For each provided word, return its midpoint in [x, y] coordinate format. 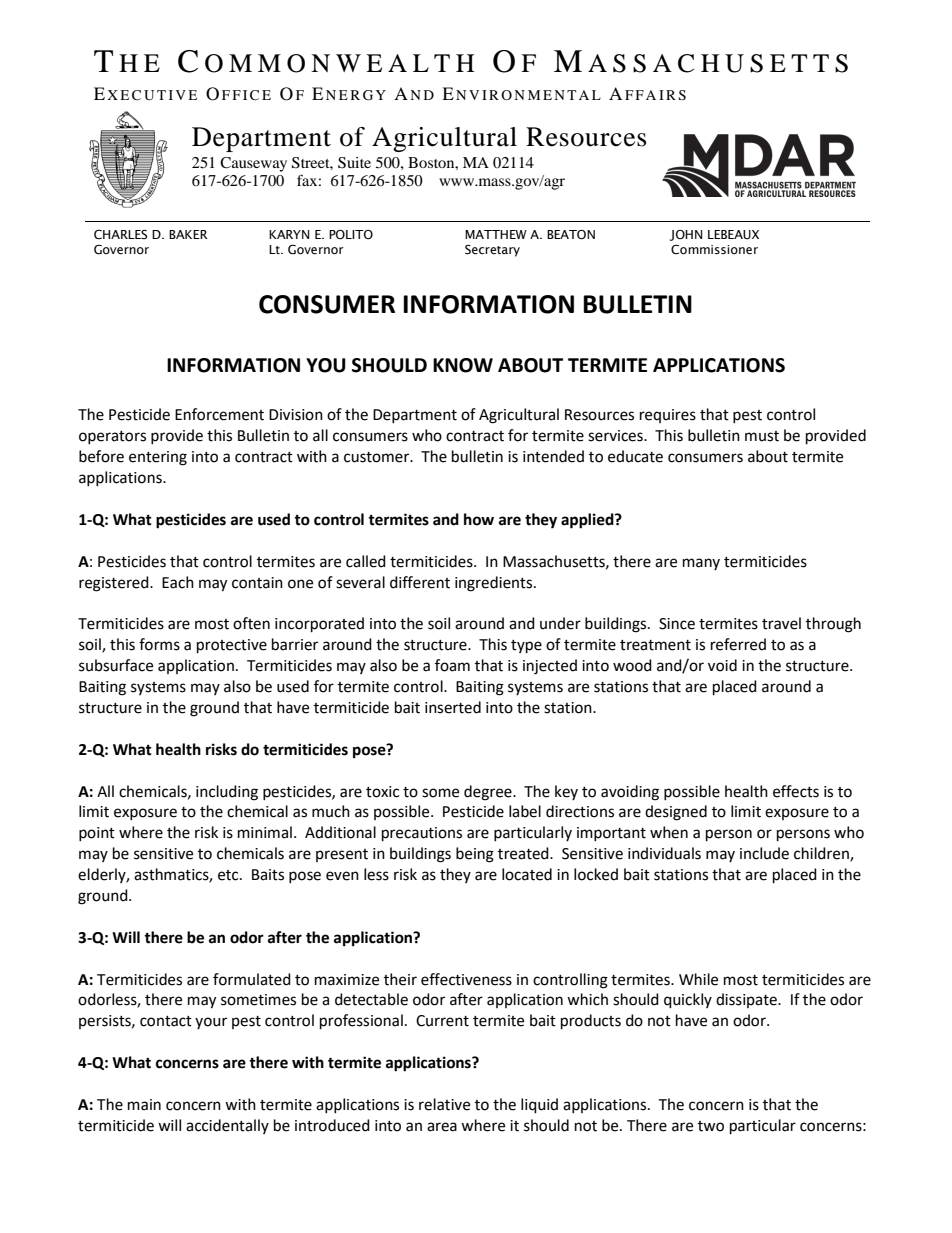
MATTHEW [496, 234]
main [144, 1105]
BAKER [188, 234]
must [762, 436]
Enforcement [219, 414]
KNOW [463, 365]
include [764, 853]
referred [738, 644]
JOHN [686, 235]
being [475, 855]
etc [229, 875]
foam [452, 665]
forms [159, 644]
